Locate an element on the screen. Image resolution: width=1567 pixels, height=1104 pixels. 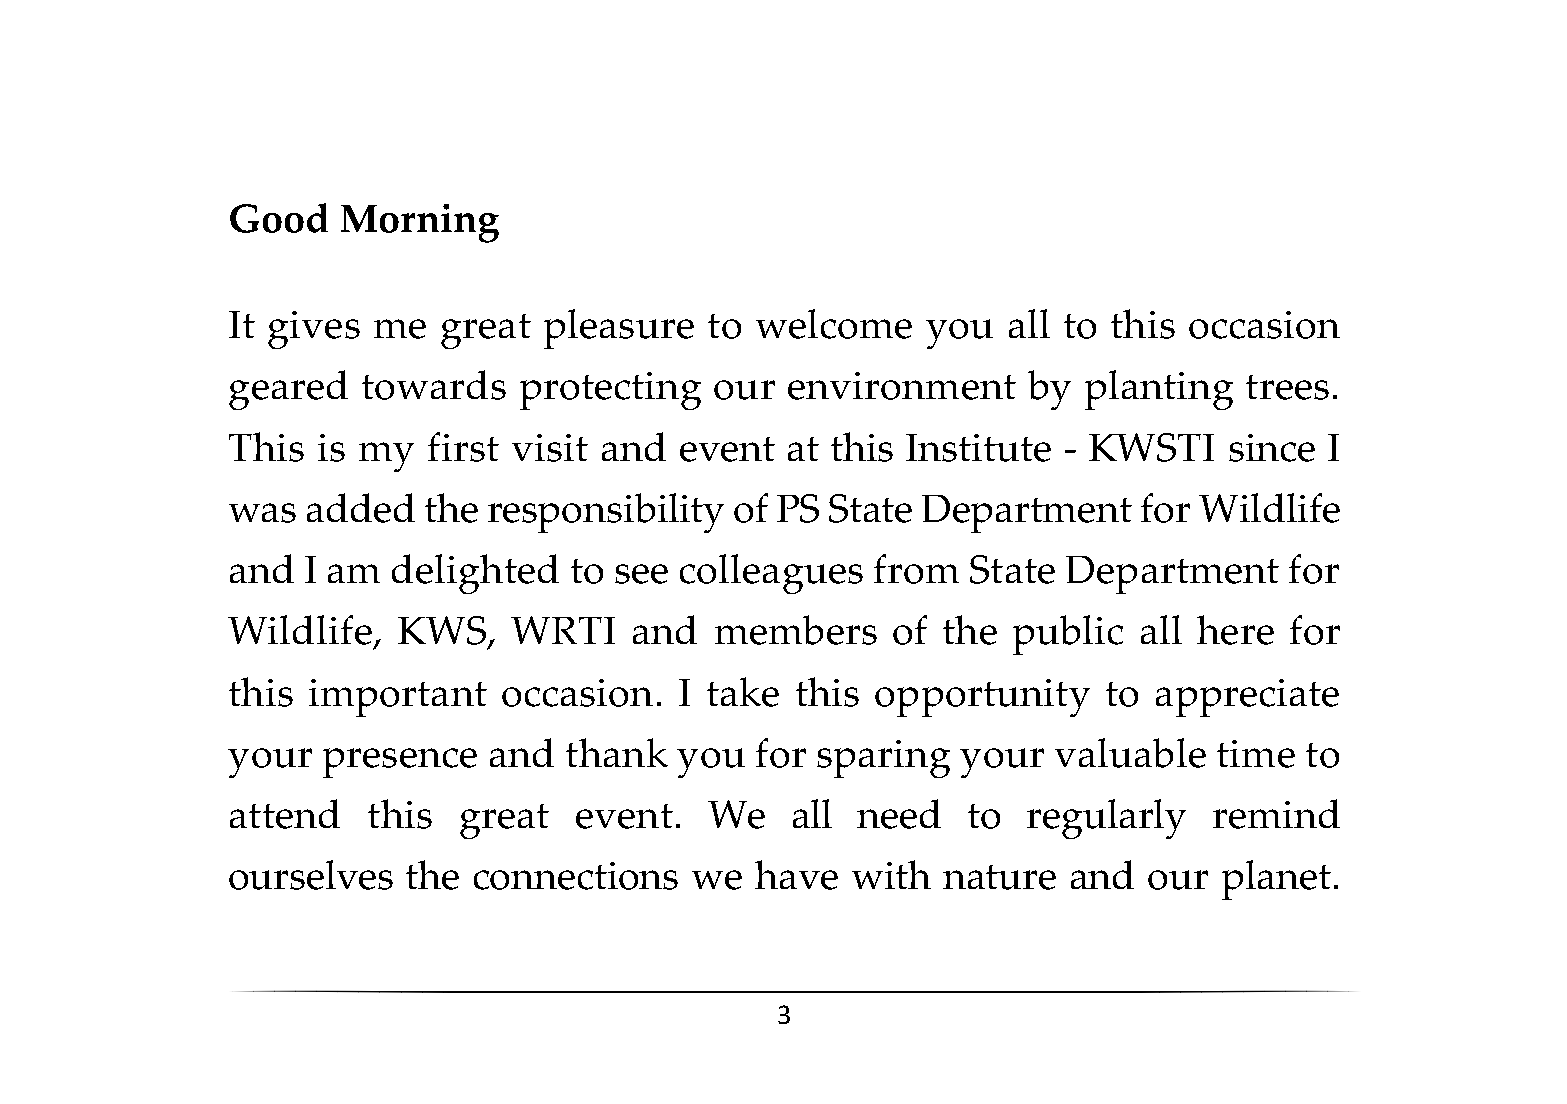
members is located at coordinates (796, 630).
